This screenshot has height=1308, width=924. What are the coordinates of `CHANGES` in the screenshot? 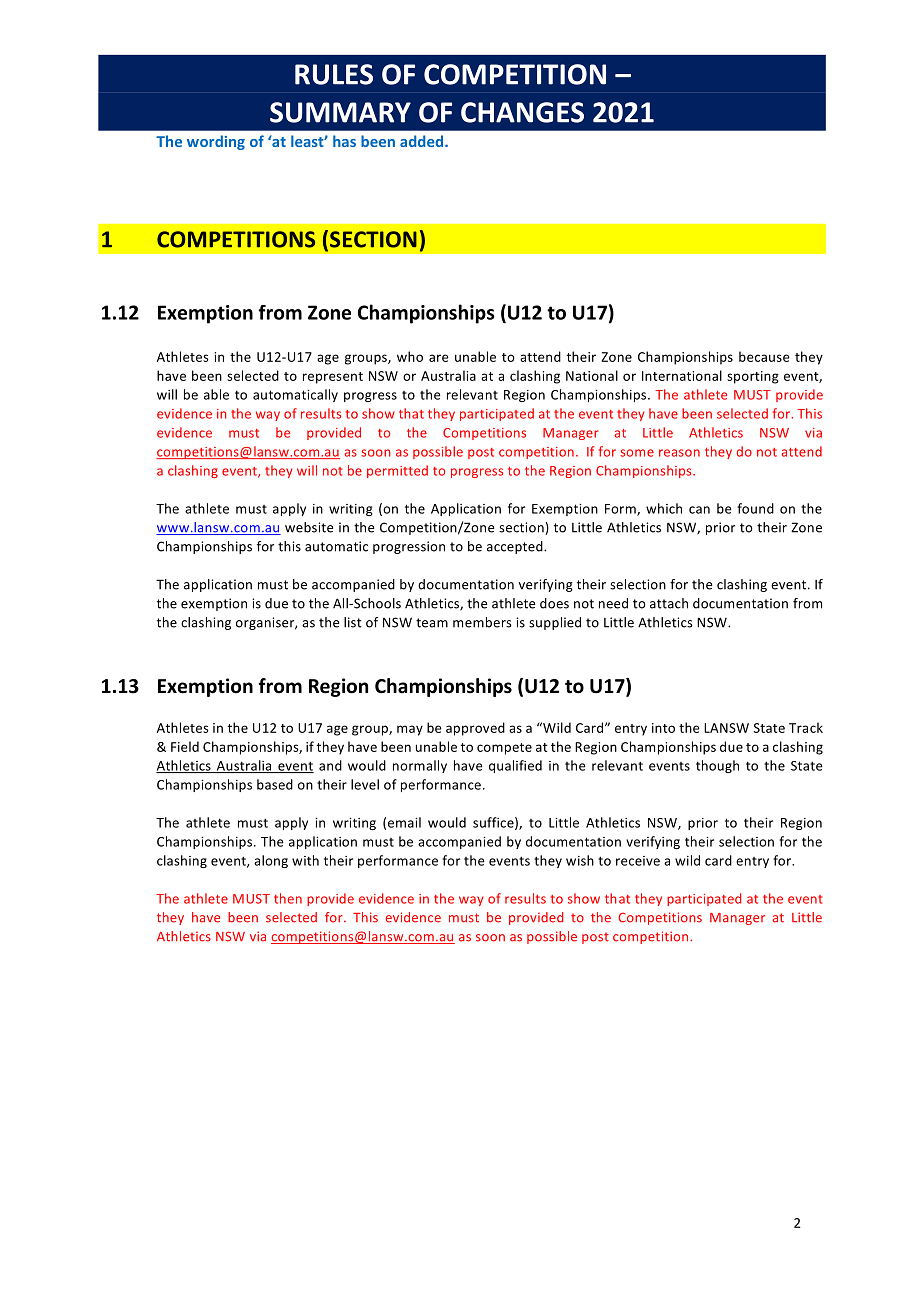 It's located at (522, 112).
